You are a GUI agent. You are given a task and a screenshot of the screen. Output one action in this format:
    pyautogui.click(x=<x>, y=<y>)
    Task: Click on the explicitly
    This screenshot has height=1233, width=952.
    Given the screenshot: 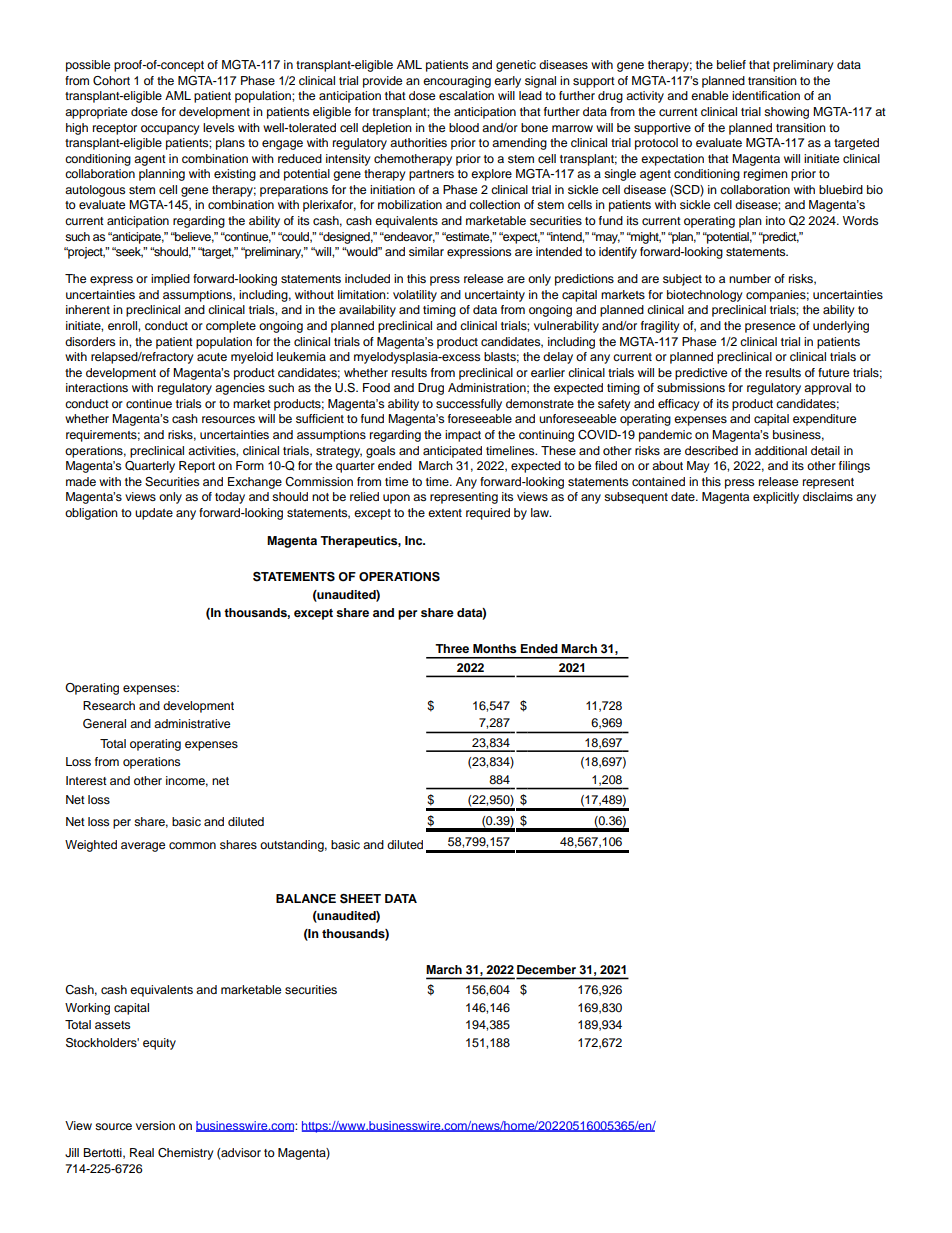 What is the action you would take?
    pyautogui.click(x=776, y=498)
